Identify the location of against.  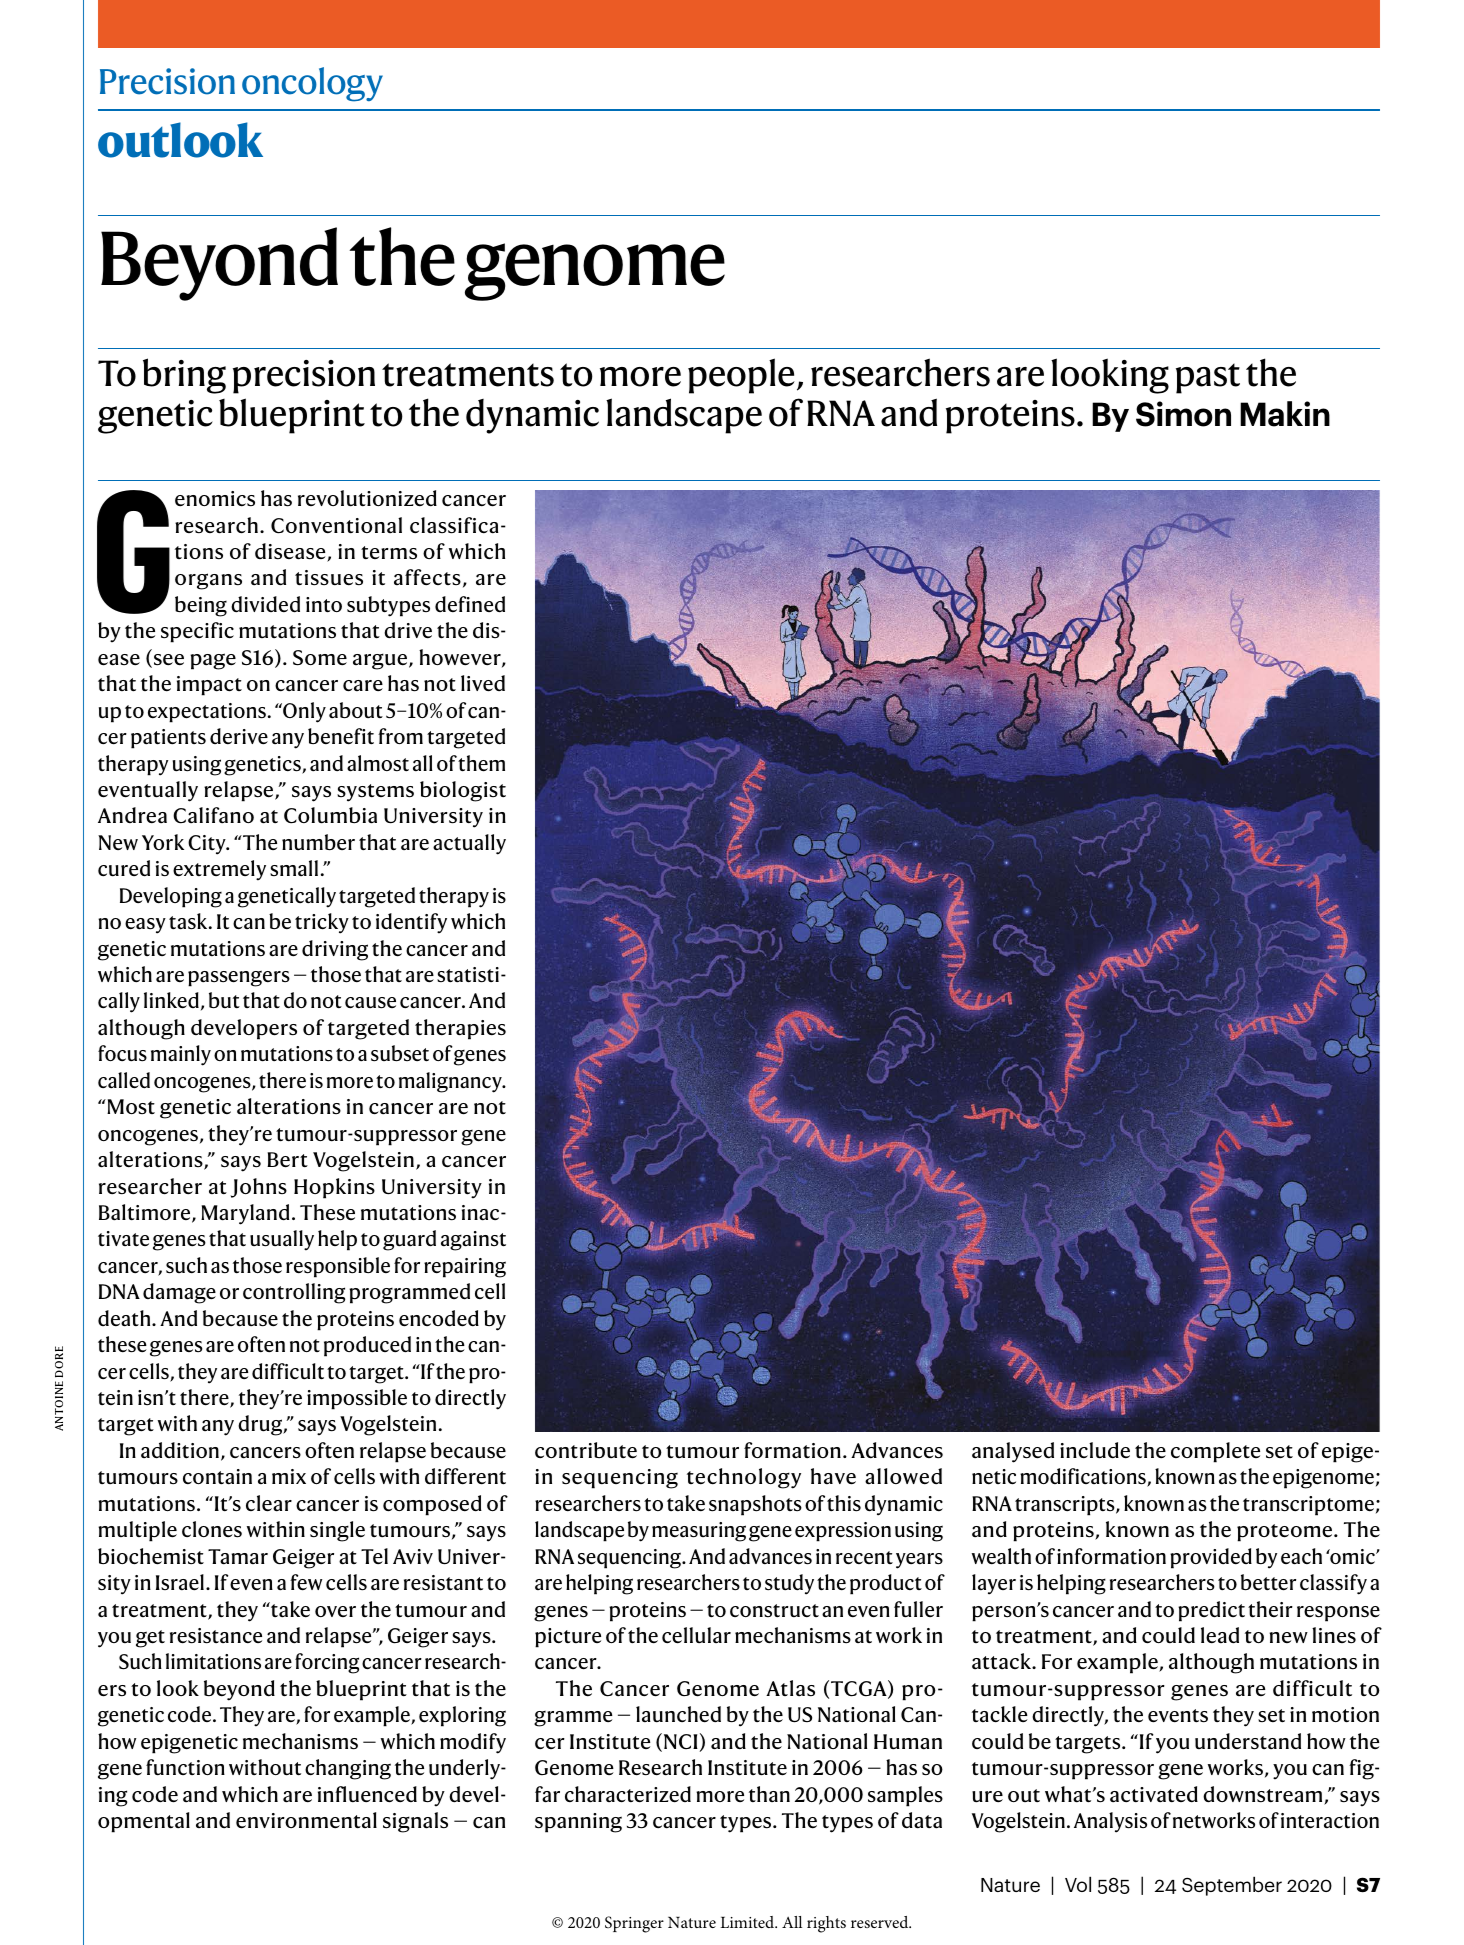
(473, 1241).
